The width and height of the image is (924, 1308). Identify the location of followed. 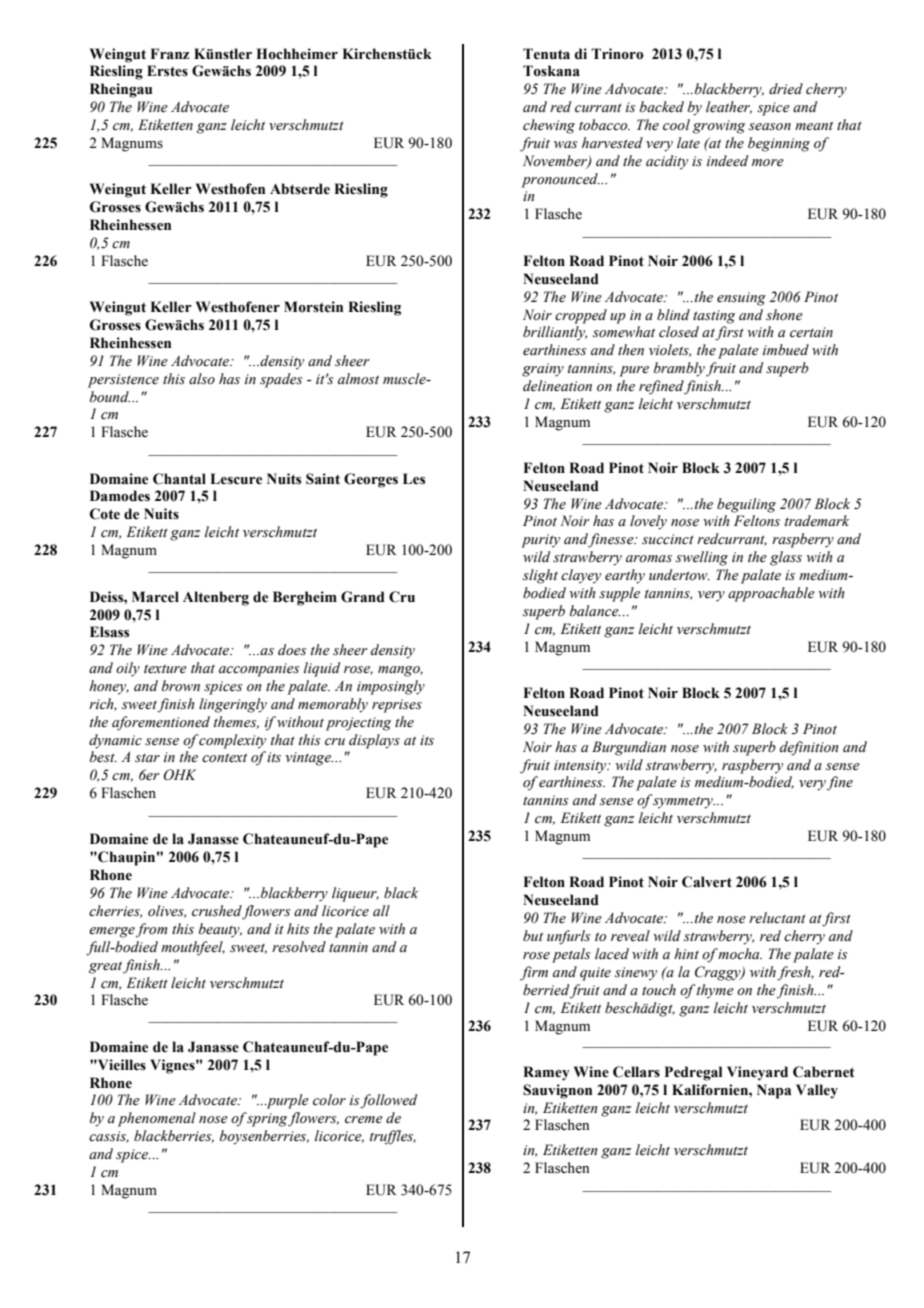
(388, 1101).
